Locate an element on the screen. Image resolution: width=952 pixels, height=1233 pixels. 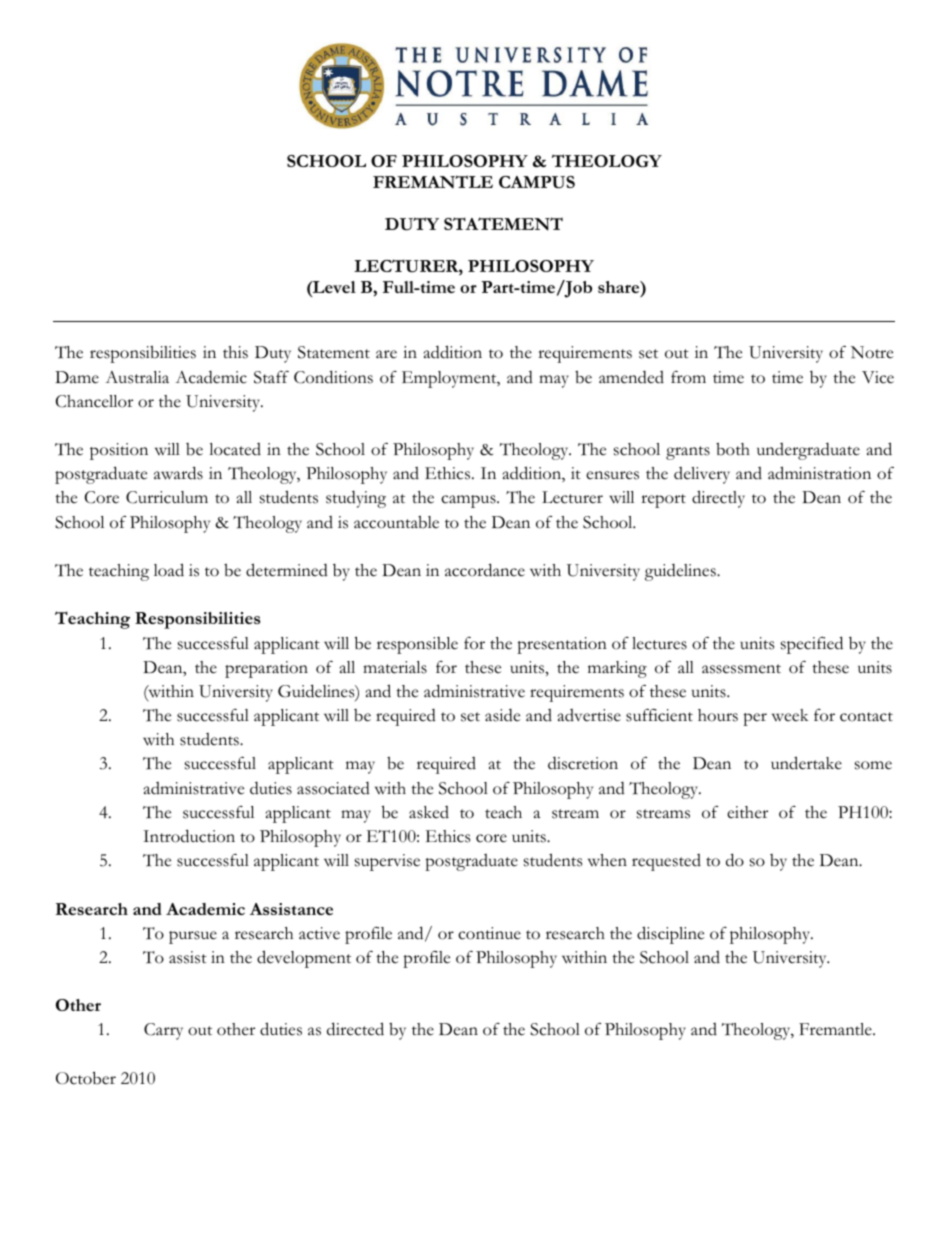
week is located at coordinates (790, 715).
